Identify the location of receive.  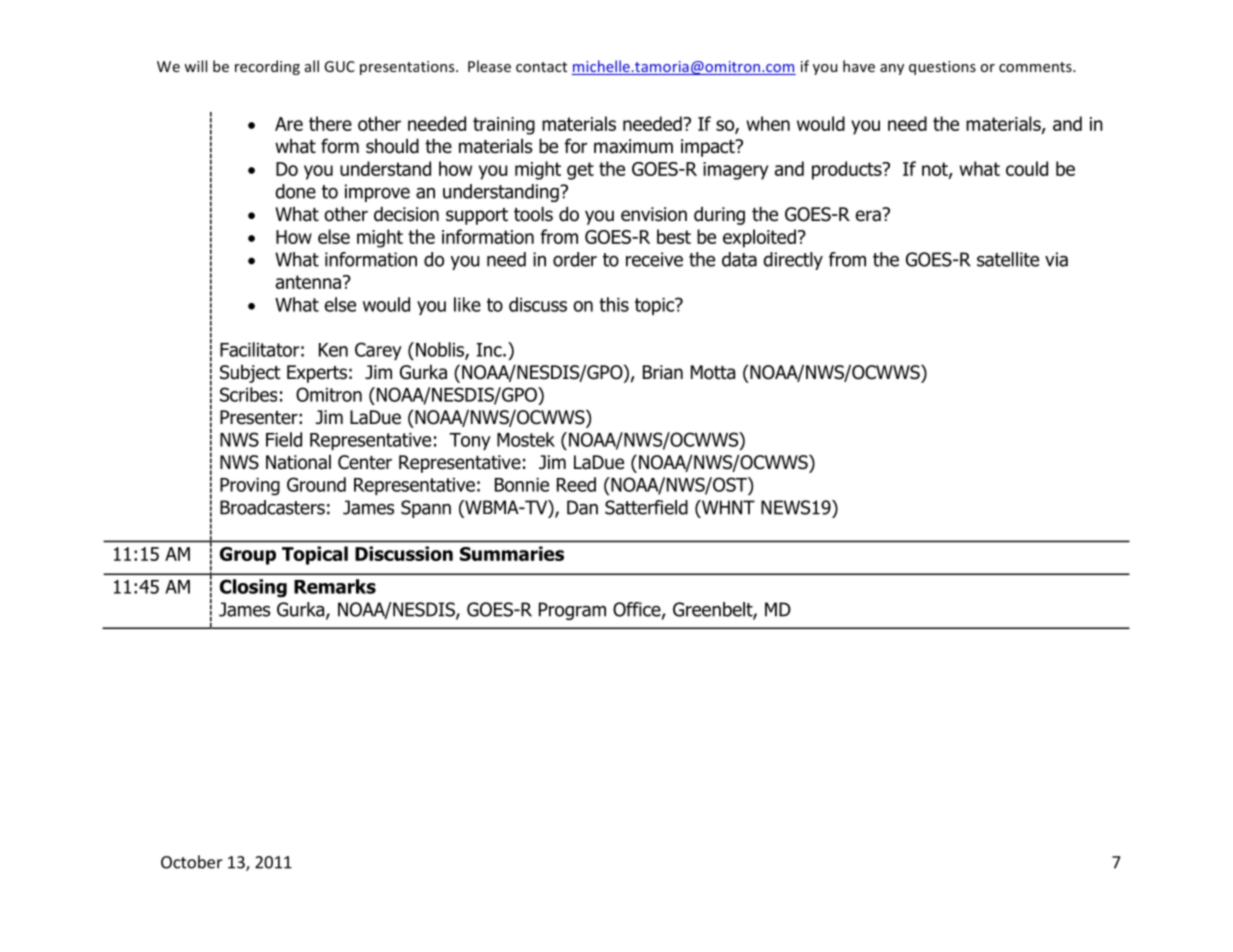
(654, 259).
